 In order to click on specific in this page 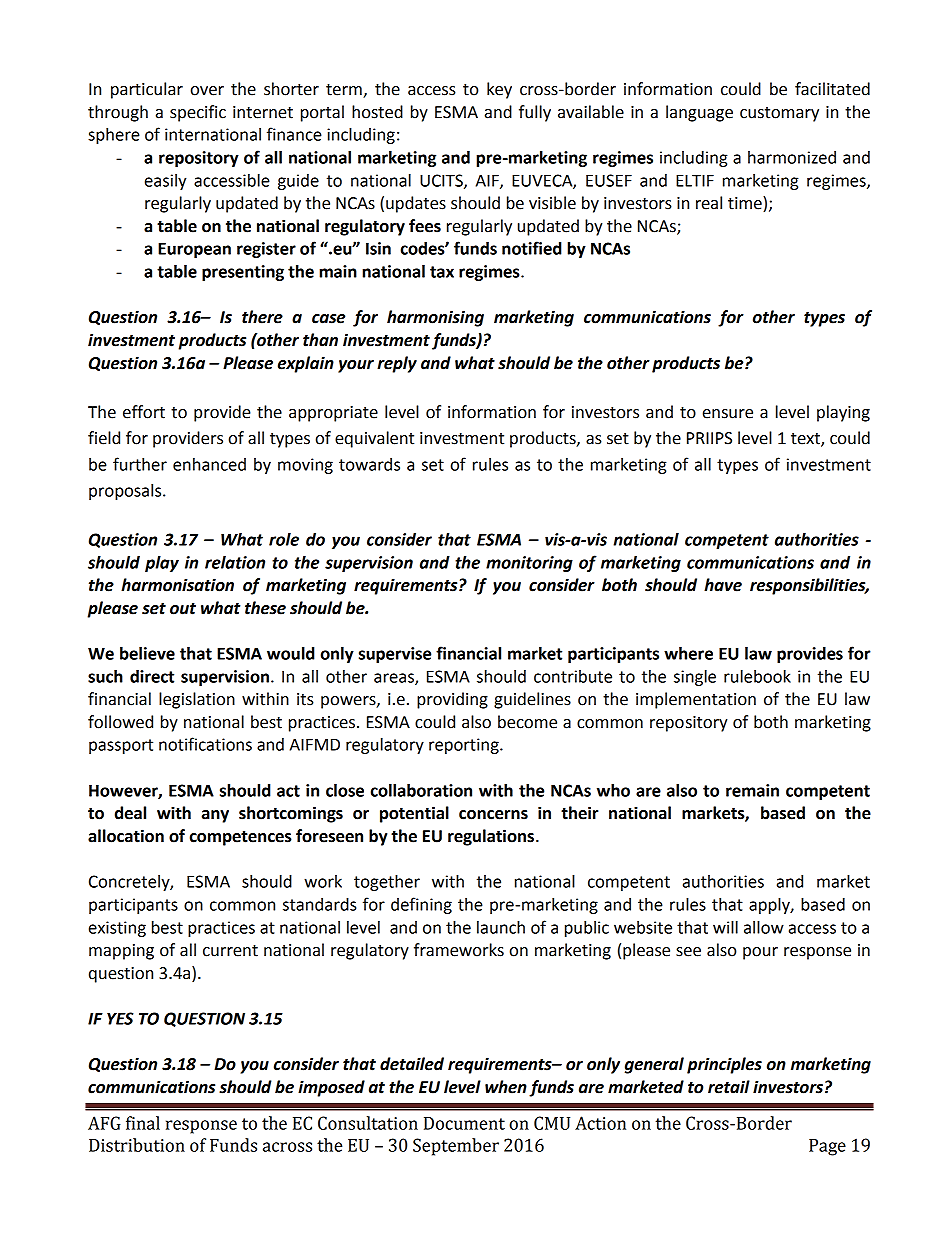, I will do `click(198, 113)`.
